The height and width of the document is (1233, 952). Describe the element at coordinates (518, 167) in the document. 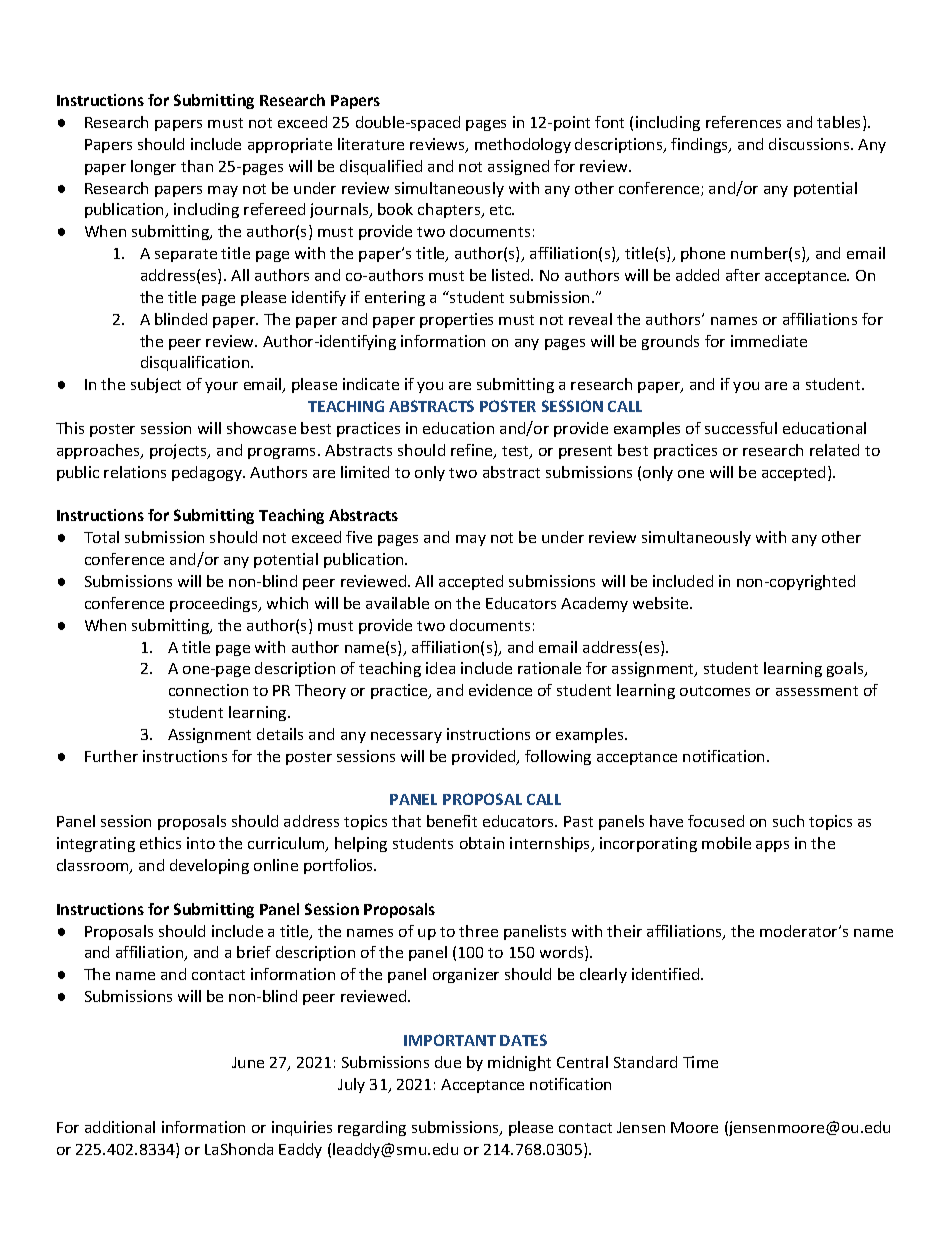

I see `assigned` at that location.
